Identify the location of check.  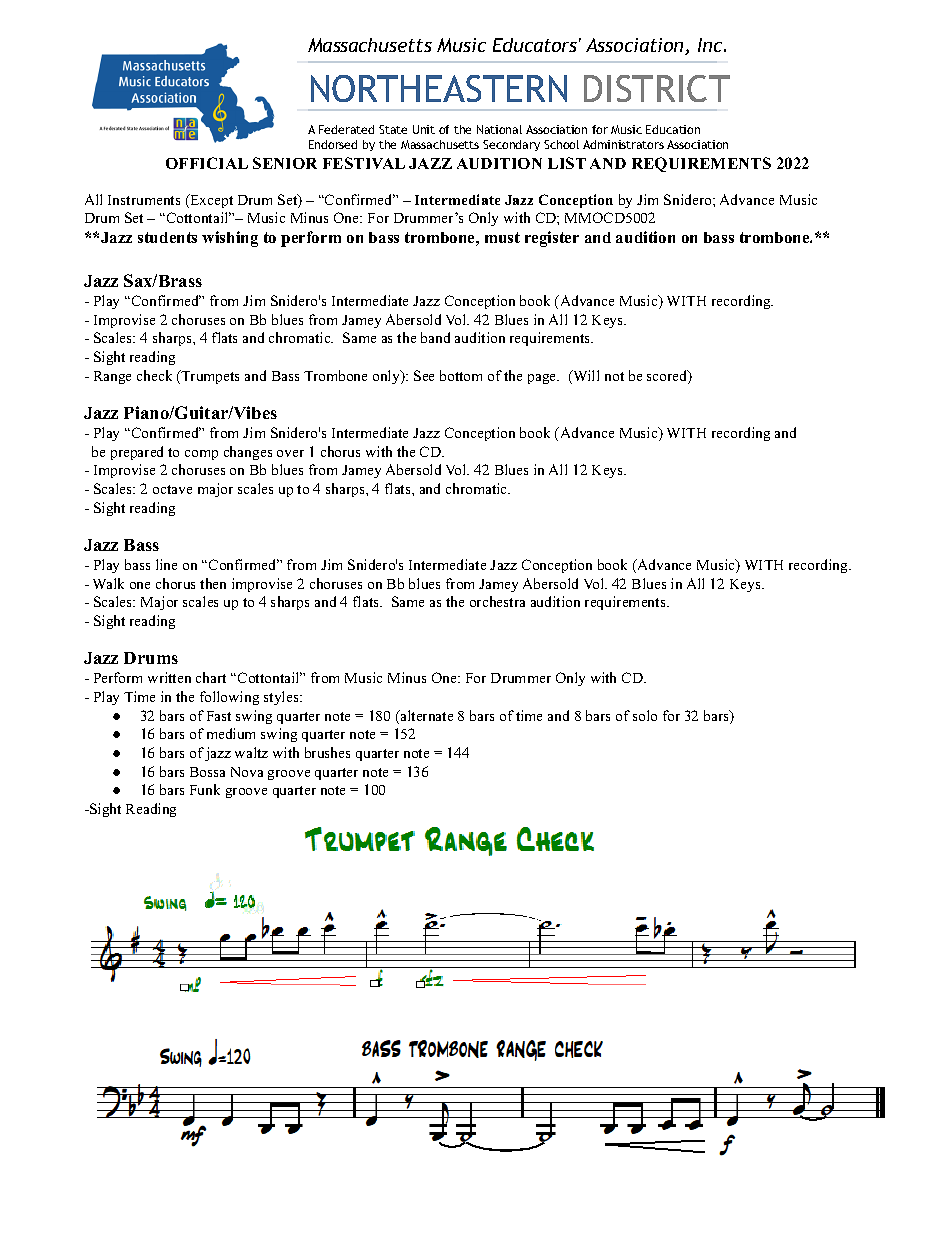
(154, 375).
